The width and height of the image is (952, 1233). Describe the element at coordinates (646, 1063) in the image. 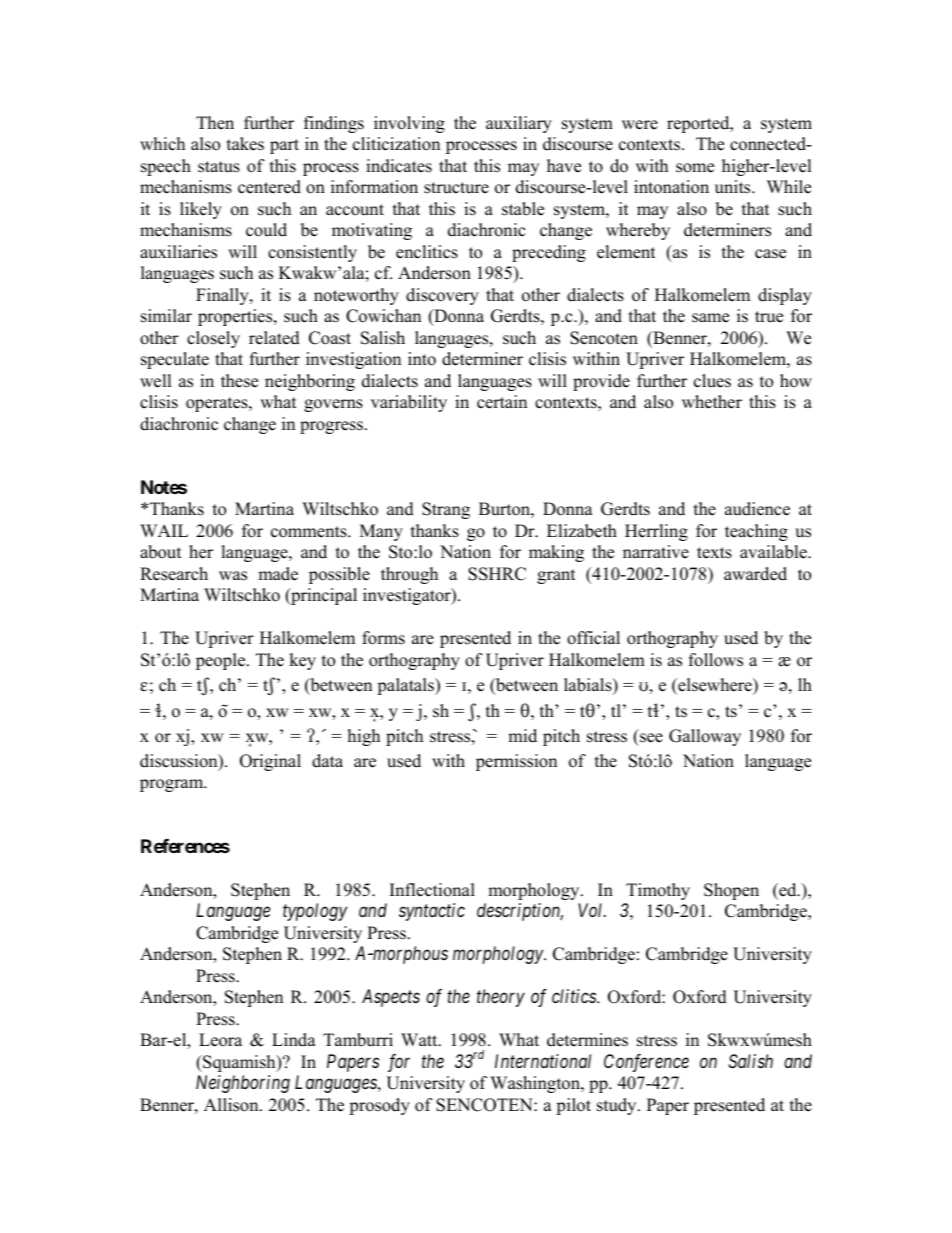

I see `Conference` at that location.
